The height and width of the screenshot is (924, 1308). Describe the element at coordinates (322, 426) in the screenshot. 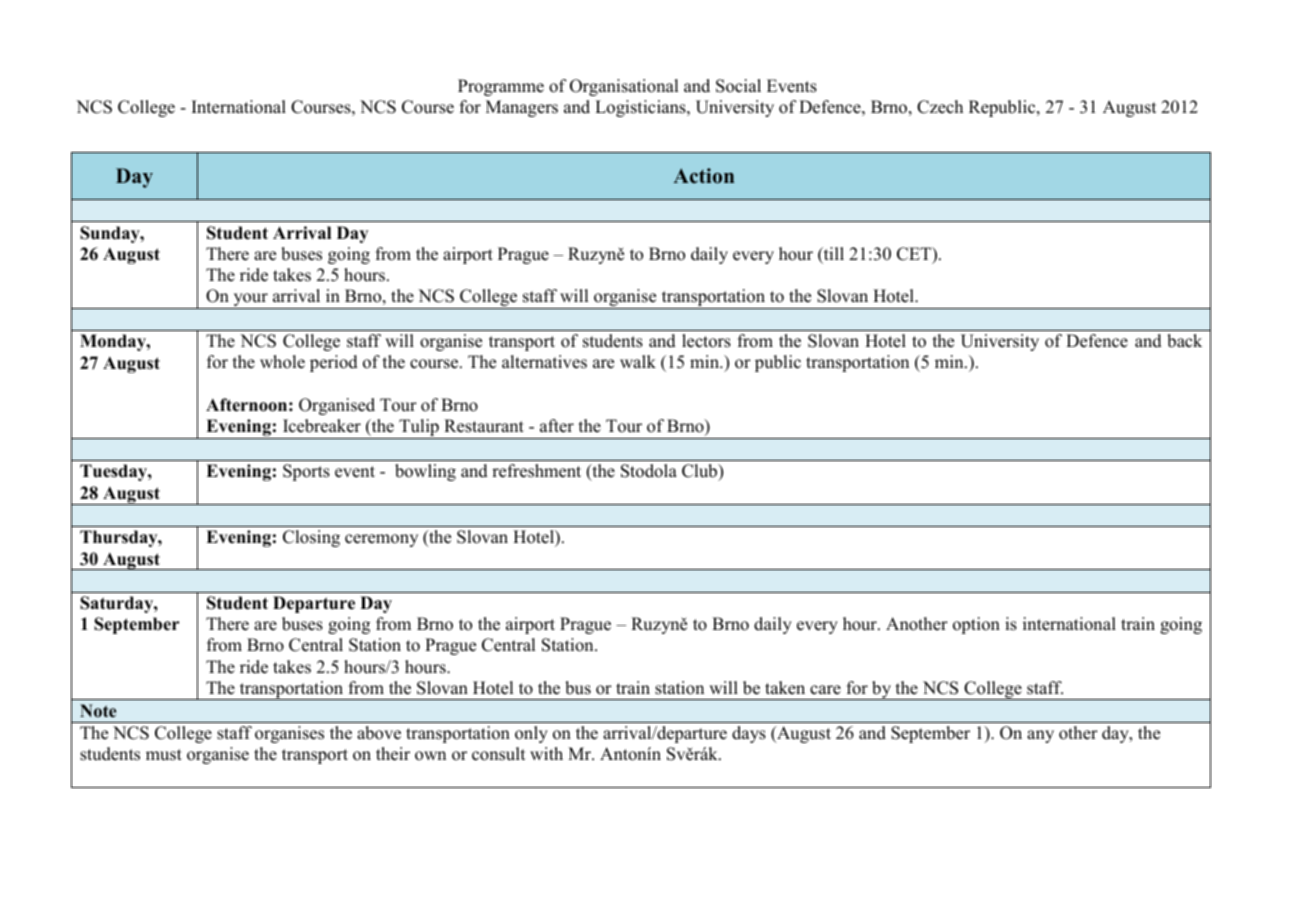

I see `Icebreaker` at that location.
